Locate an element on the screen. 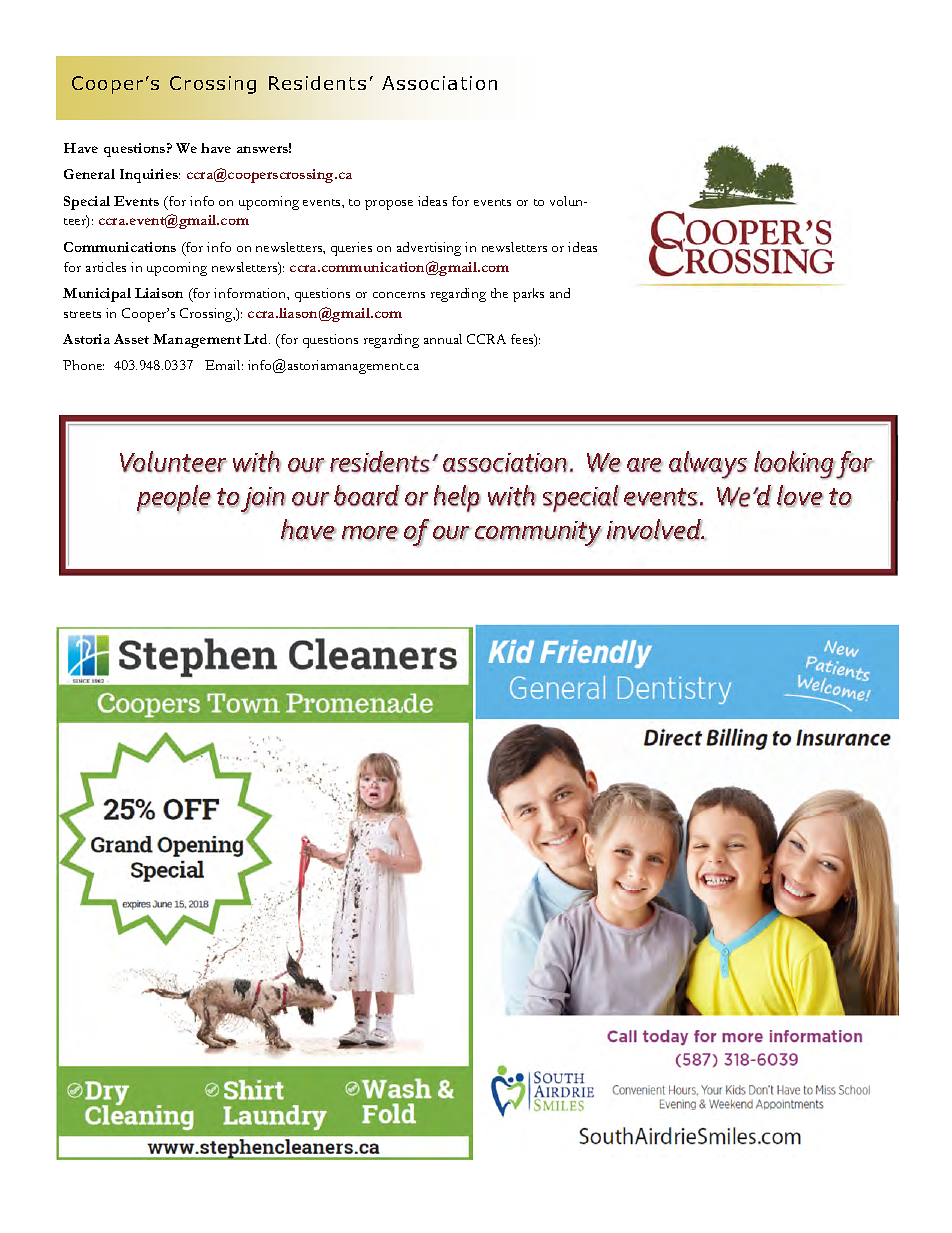  Email is located at coordinates (224, 365).
